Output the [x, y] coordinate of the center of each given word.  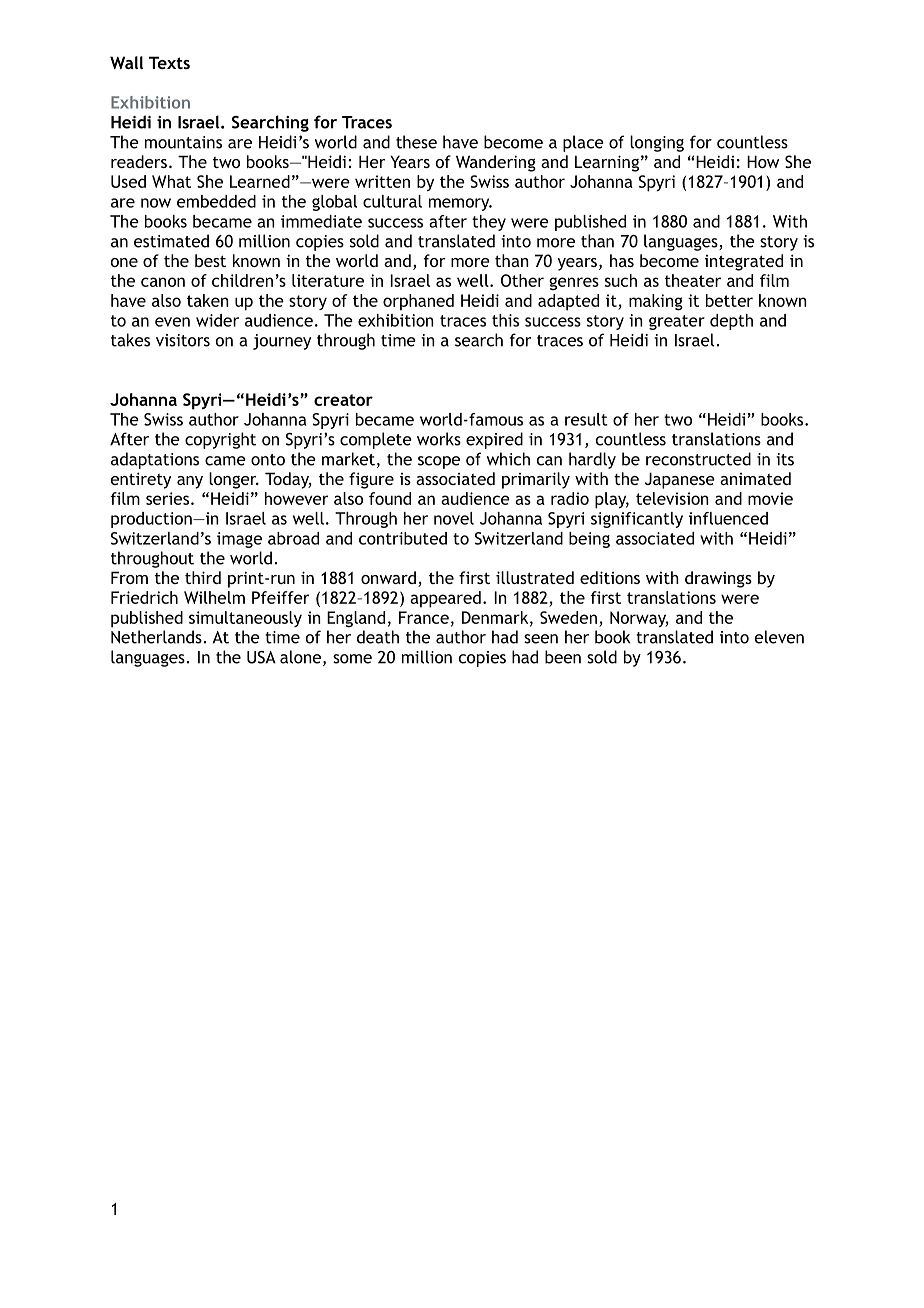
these [416, 142]
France [424, 617]
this [505, 320]
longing [657, 143]
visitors [183, 340]
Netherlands [157, 637]
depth [731, 322]
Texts [169, 62]
